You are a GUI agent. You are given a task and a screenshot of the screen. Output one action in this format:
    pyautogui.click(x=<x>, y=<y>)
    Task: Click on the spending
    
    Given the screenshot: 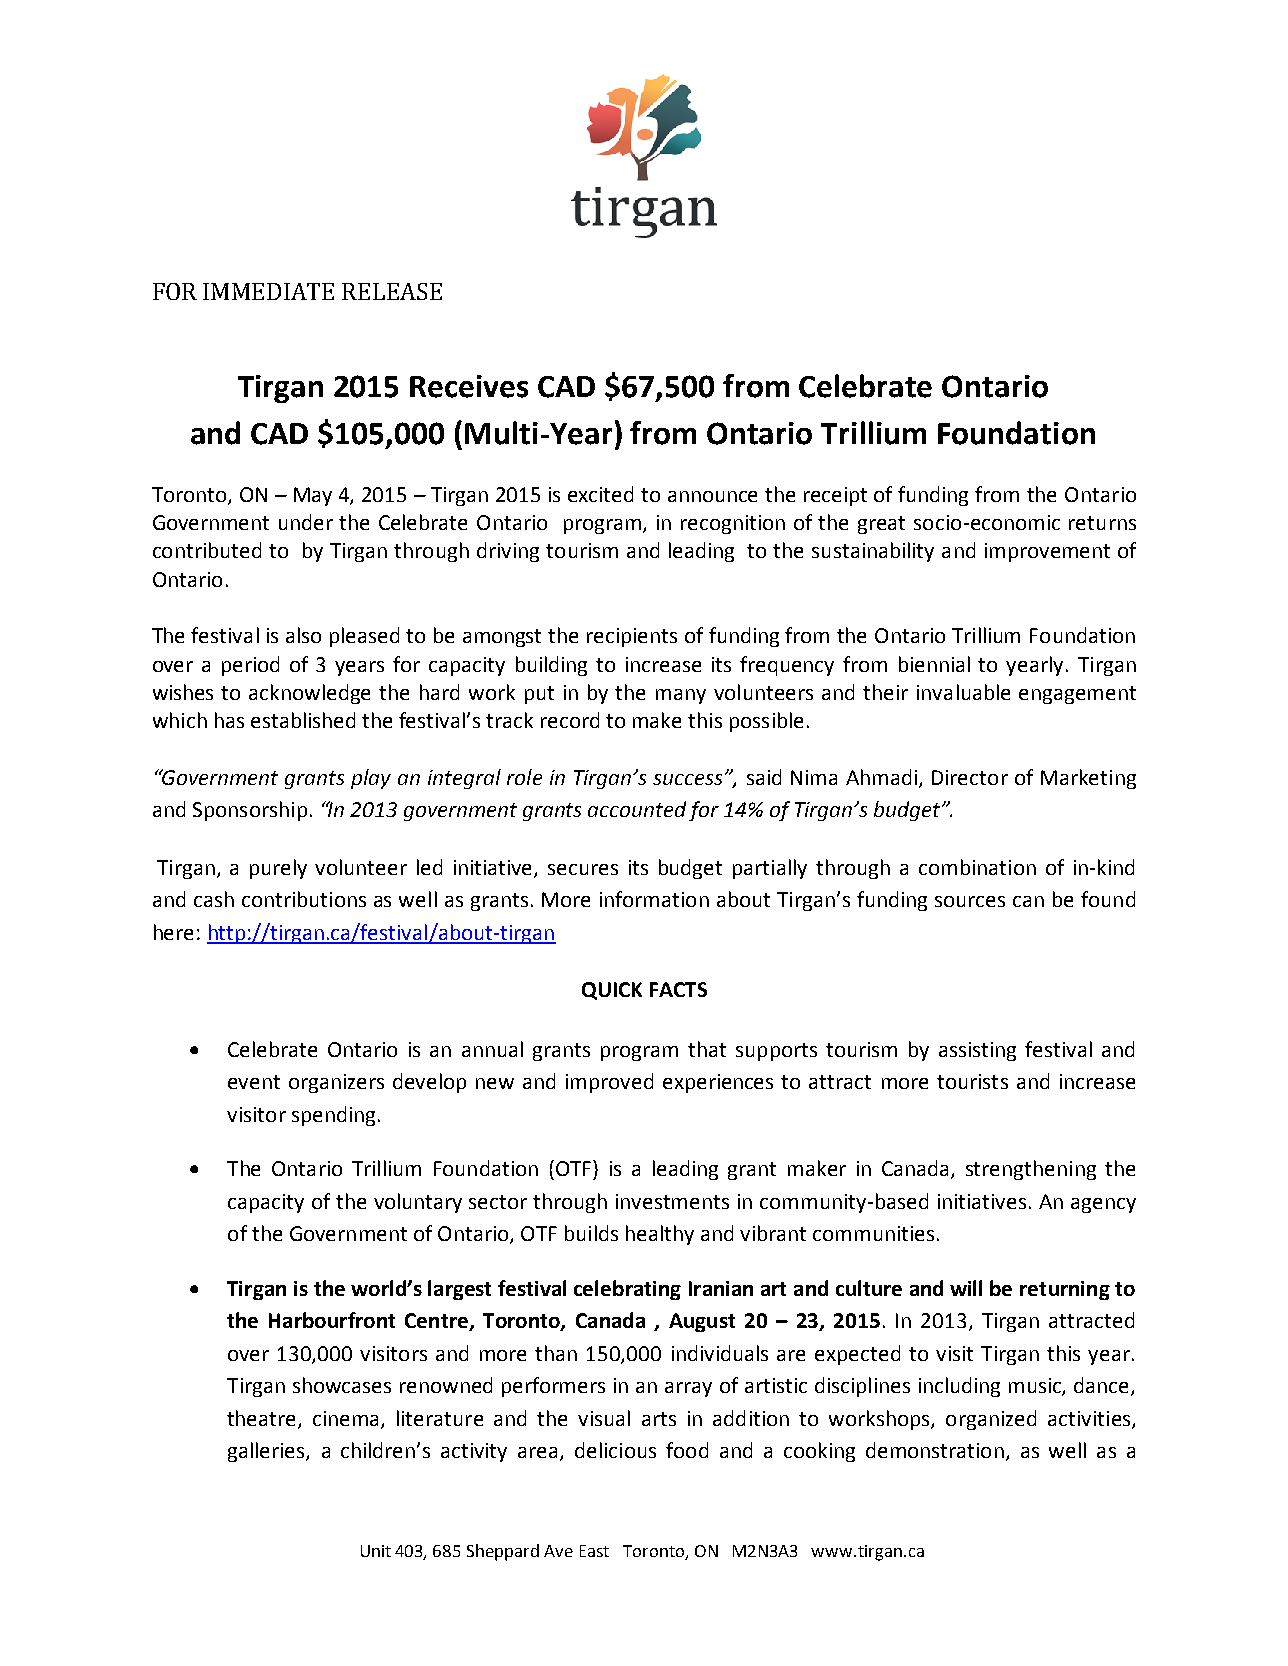 What is the action you would take?
    pyautogui.click(x=333, y=1116)
